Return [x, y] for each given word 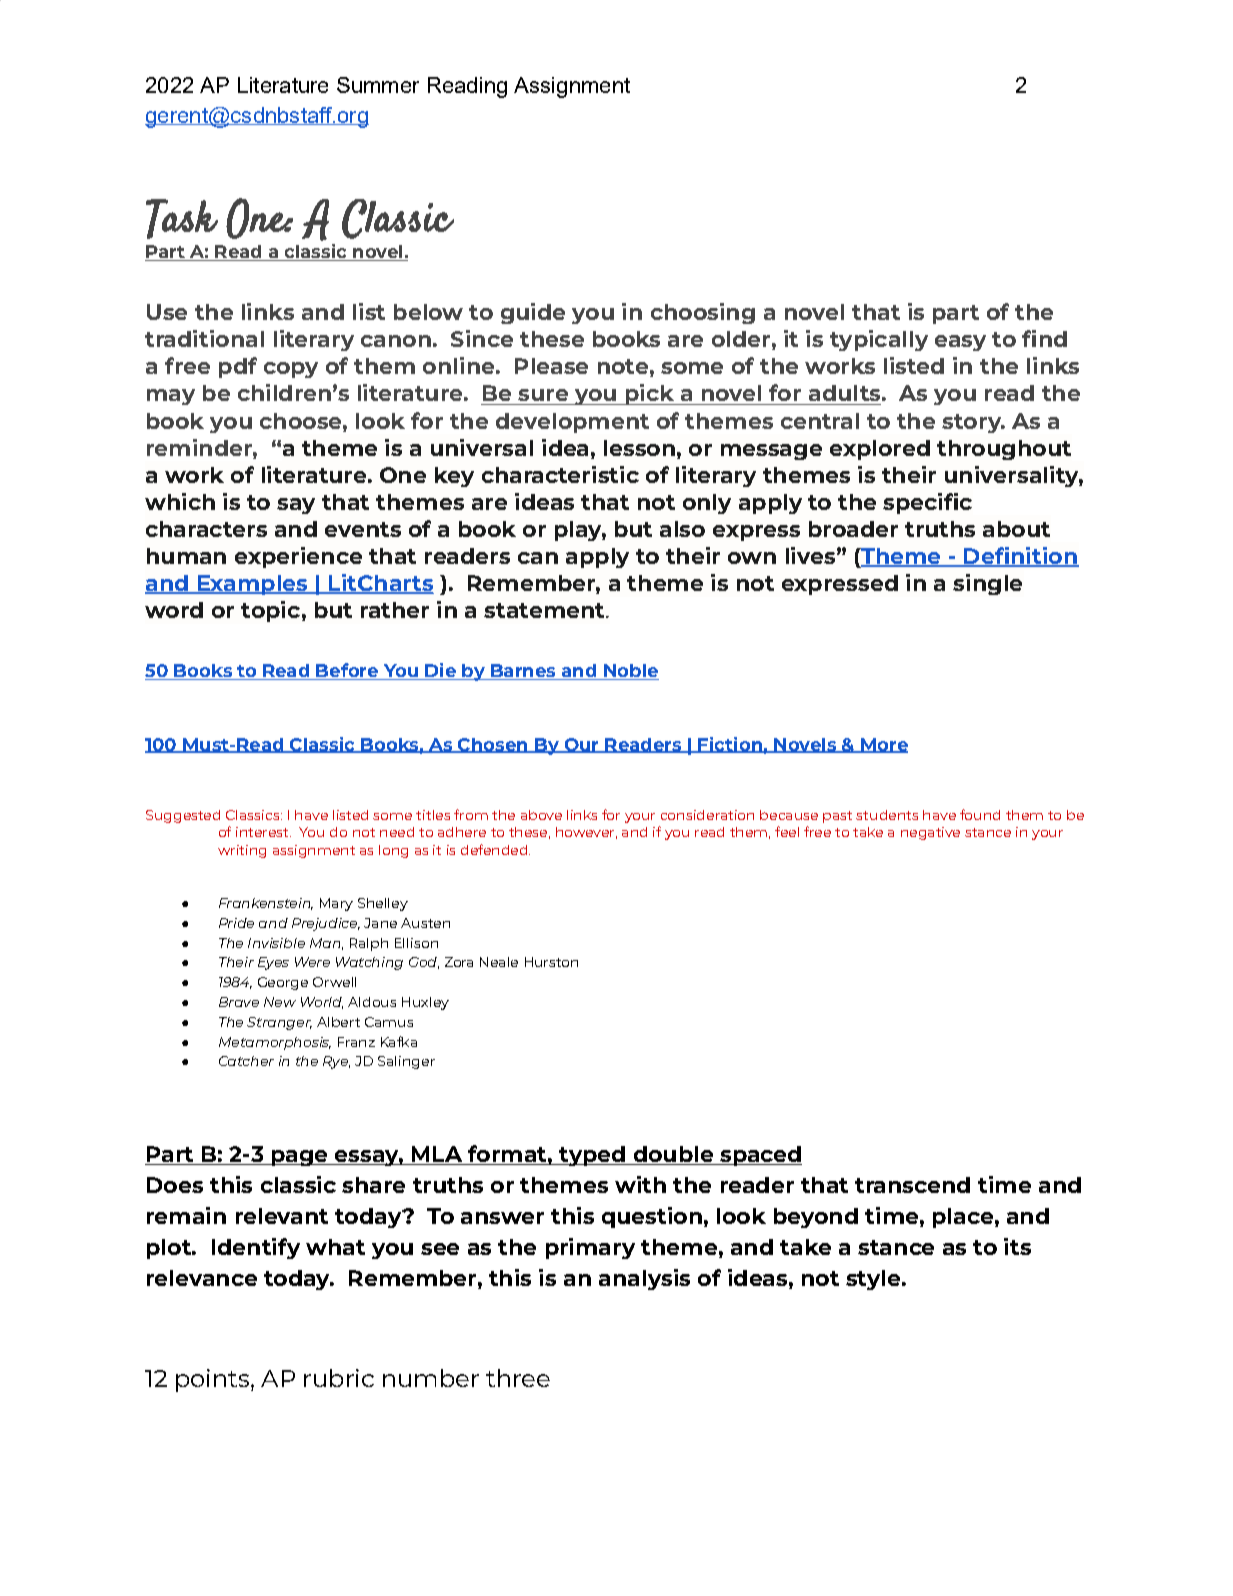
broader [853, 529]
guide [533, 313]
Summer [378, 85]
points [214, 1380]
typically [879, 340]
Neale [499, 962]
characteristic [560, 474]
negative [930, 833]
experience [298, 557]
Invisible [276, 943]
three [518, 1378]
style [873, 1280]
